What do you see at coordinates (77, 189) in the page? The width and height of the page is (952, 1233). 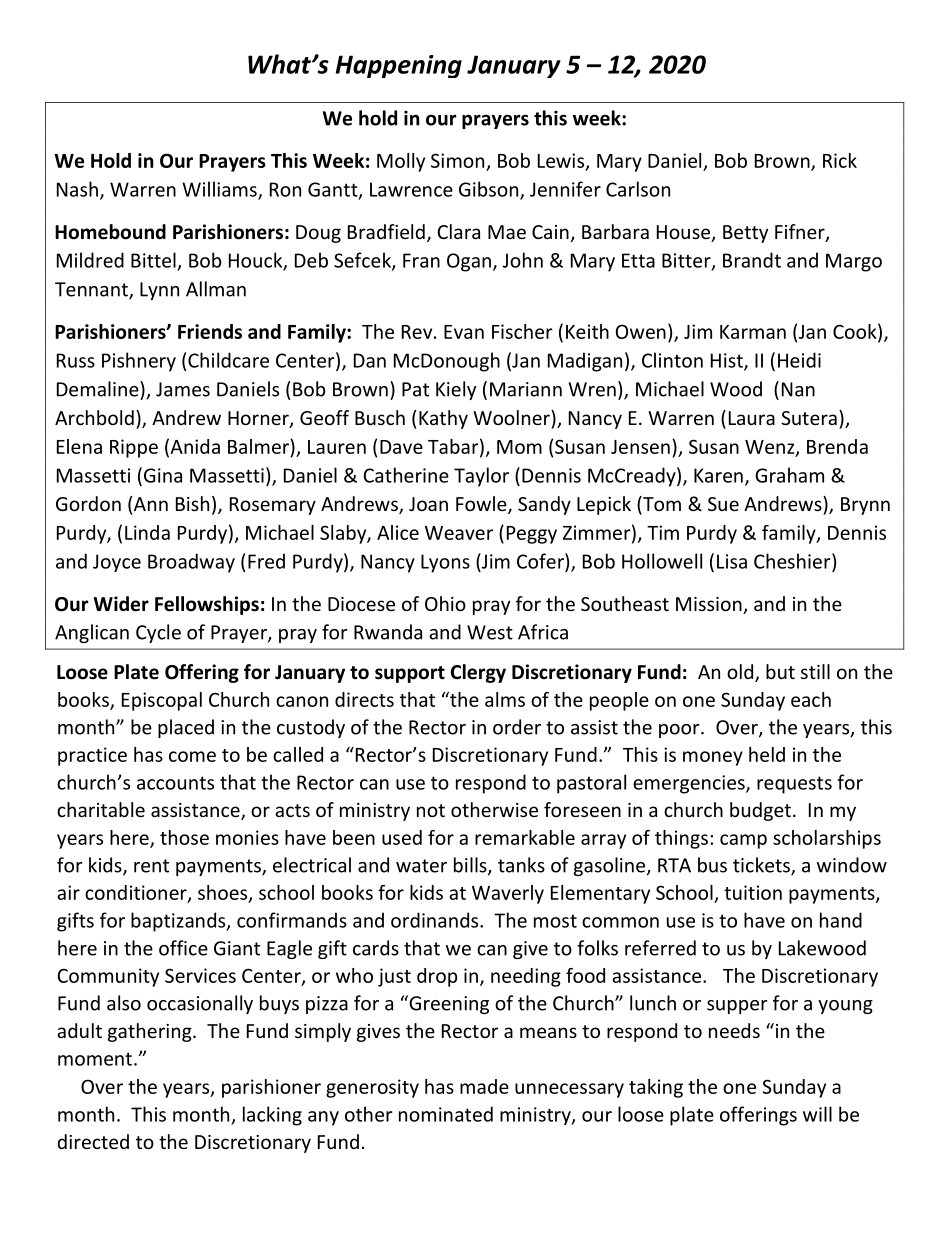 I see `Nash` at bounding box center [77, 189].
